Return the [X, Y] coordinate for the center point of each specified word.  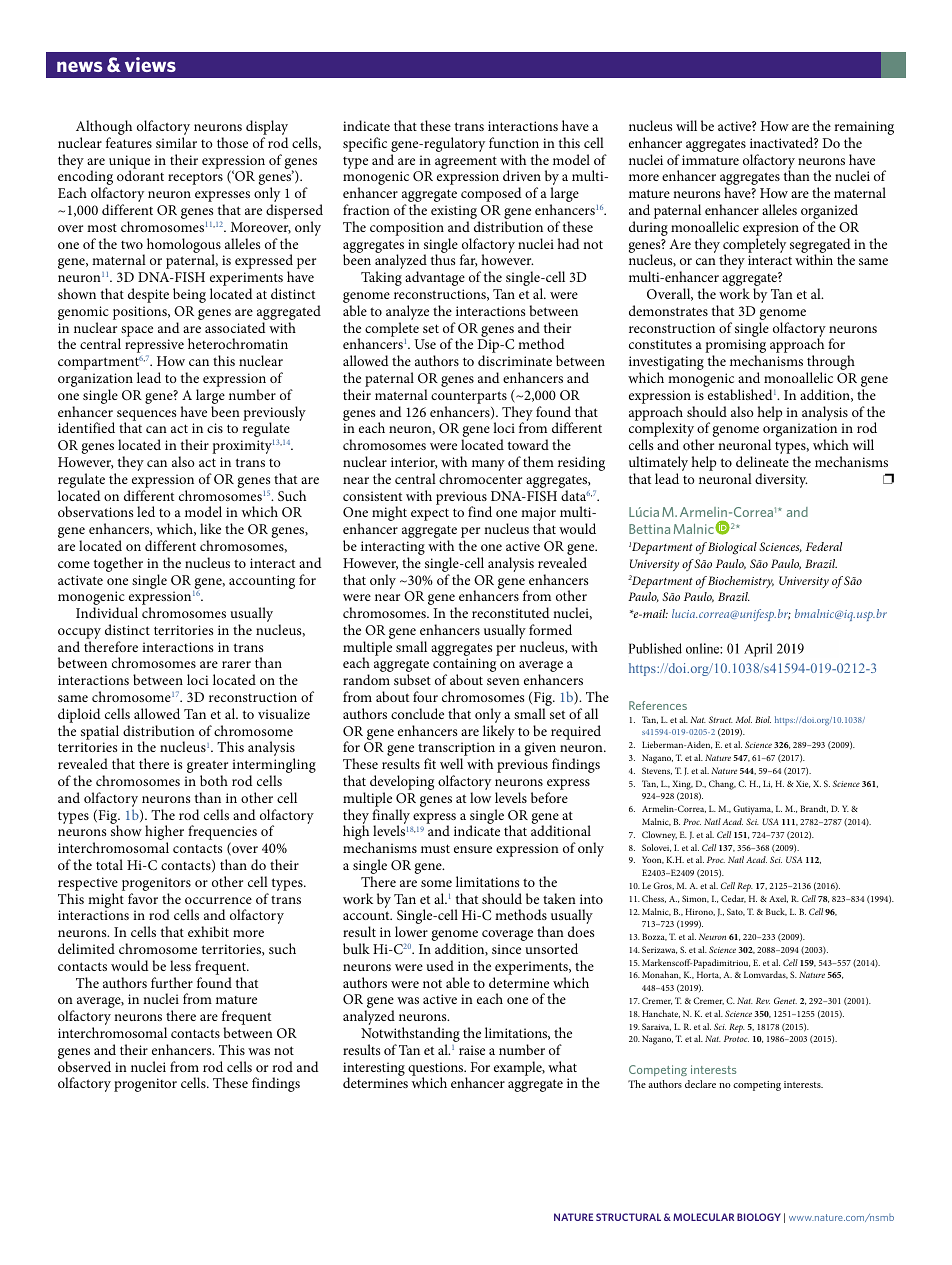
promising [735, 347]
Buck [776, 912]
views [150, 64]
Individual [107, 612]
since [506, 949]
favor [143, 898]
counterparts [469, 397]
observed [84, 1066]
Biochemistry [741, 582]
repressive [154, 347]
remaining [864, 129]
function [514, 142]
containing [464, 666]
